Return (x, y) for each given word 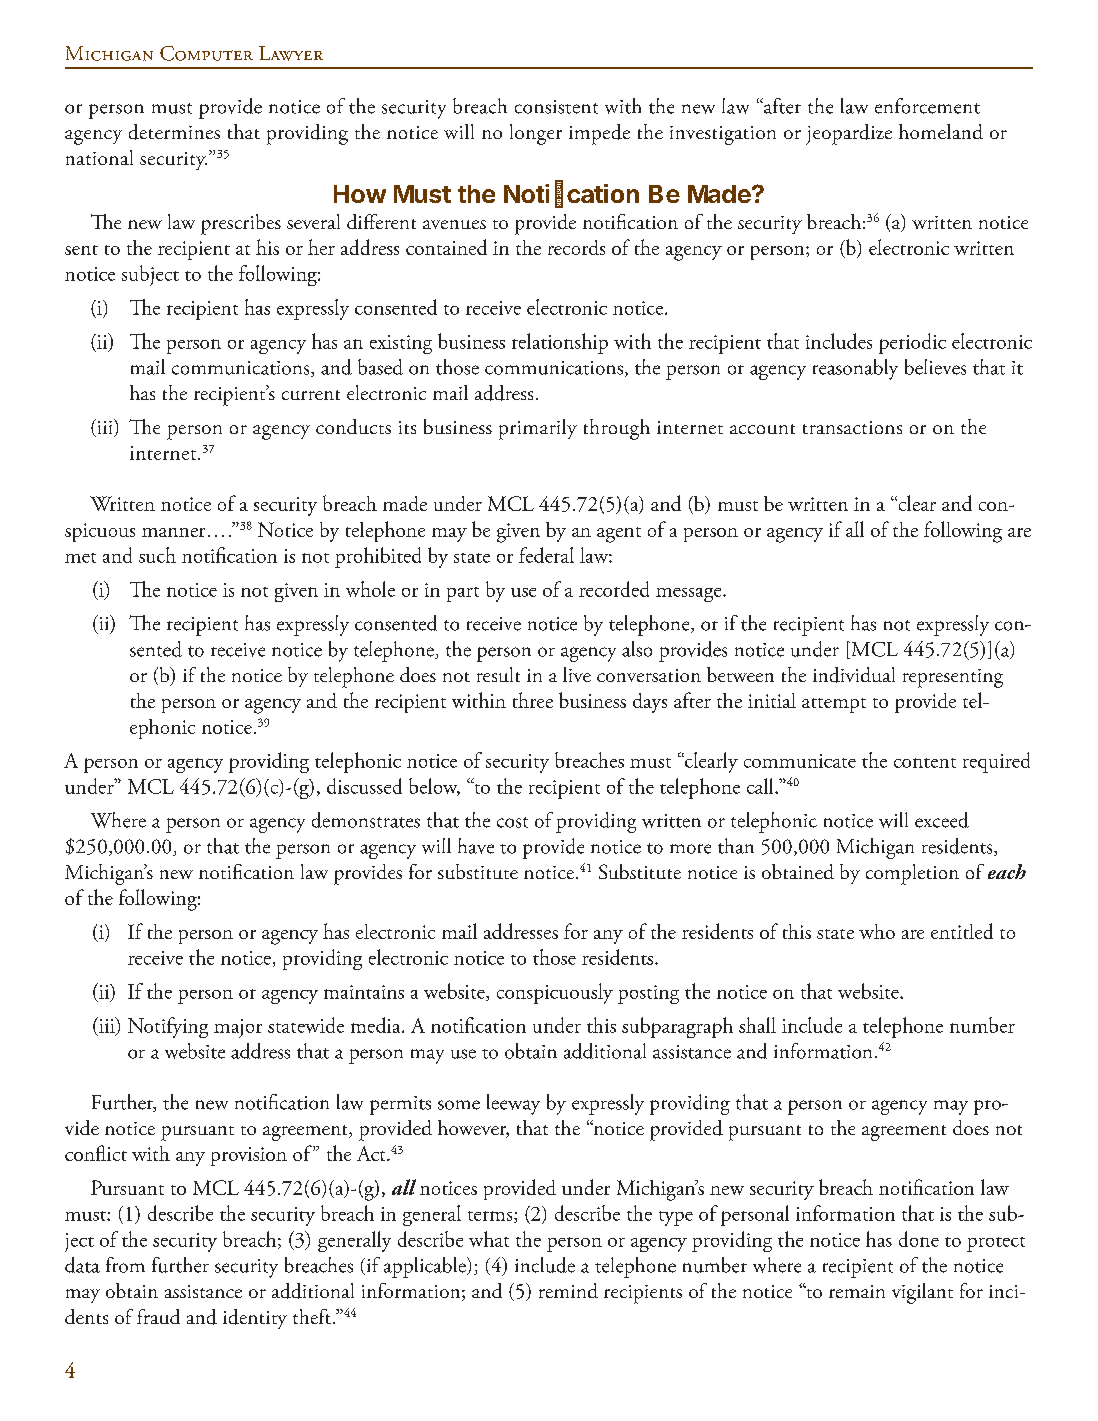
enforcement (927, 106)
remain (857, 1291)
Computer (206, 53)
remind (568, 1290)
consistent (556, 107)
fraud (158, 1316)
